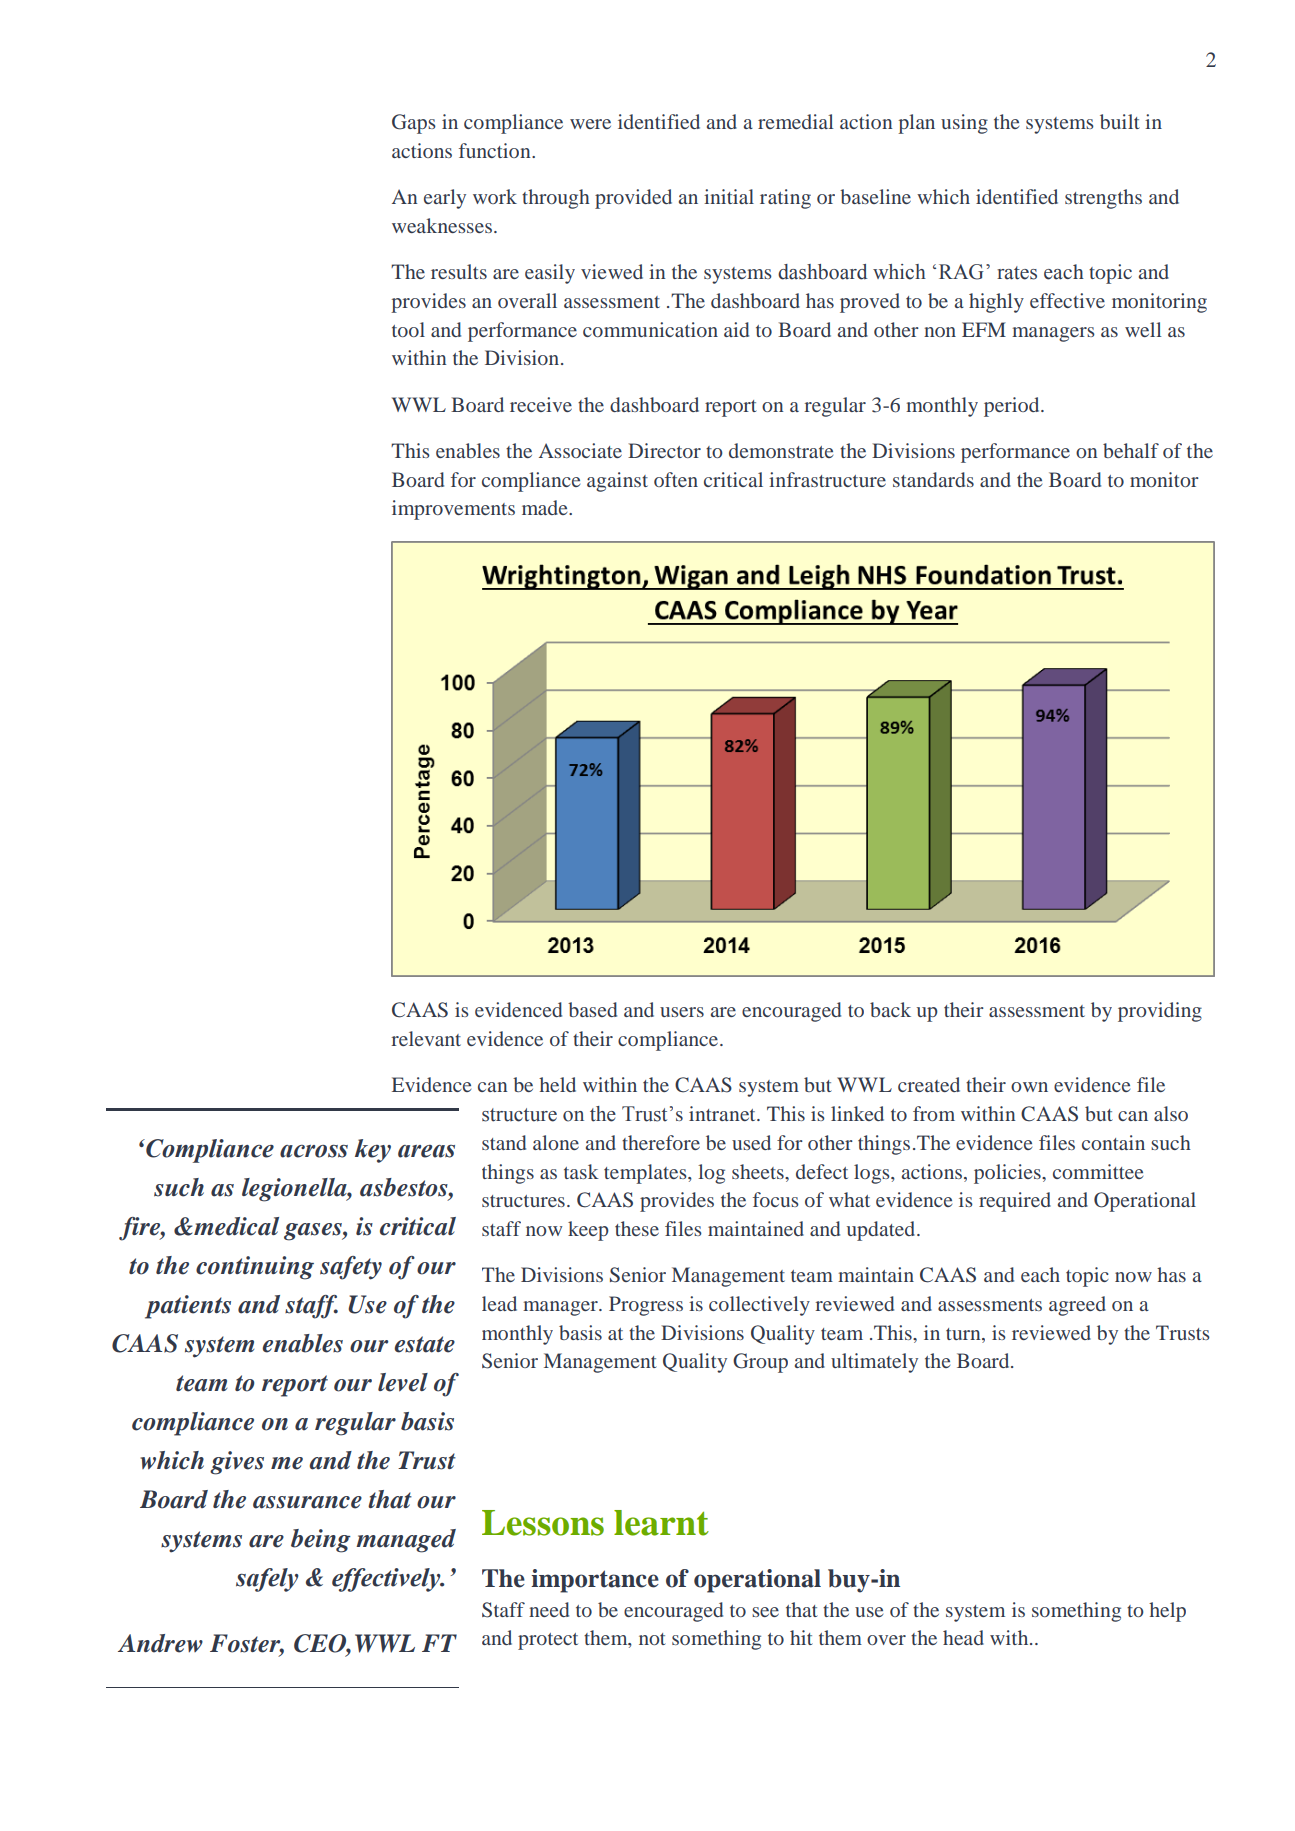 This document has width=1295, height=1831. What do you see at coordinates (963, 1637) in the document?
I see `head` at bounding box center [963, 1637].
